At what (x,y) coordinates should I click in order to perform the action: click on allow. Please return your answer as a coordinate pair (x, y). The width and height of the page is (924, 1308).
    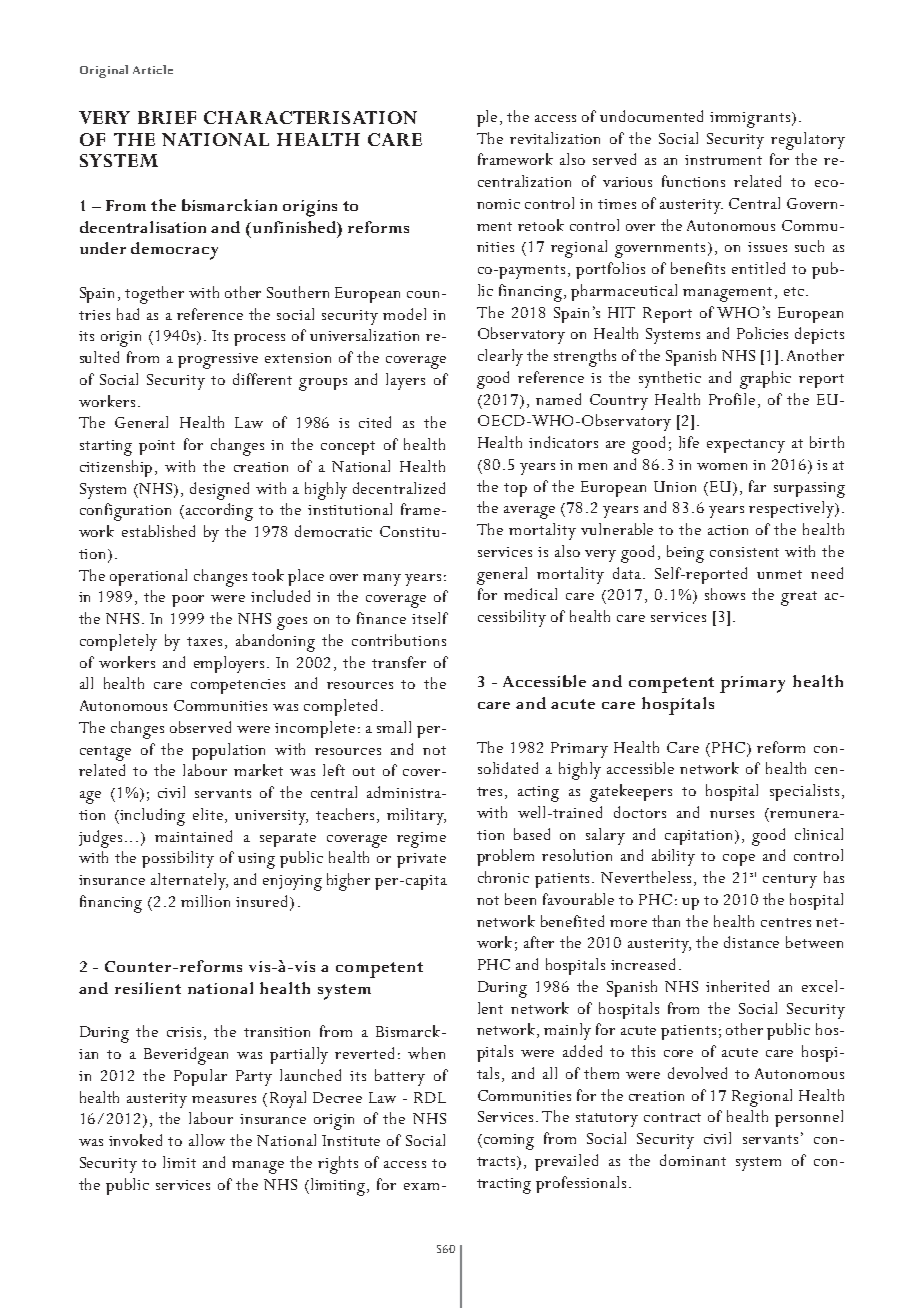
    Looking at the image, I should click on (207, 1140).
